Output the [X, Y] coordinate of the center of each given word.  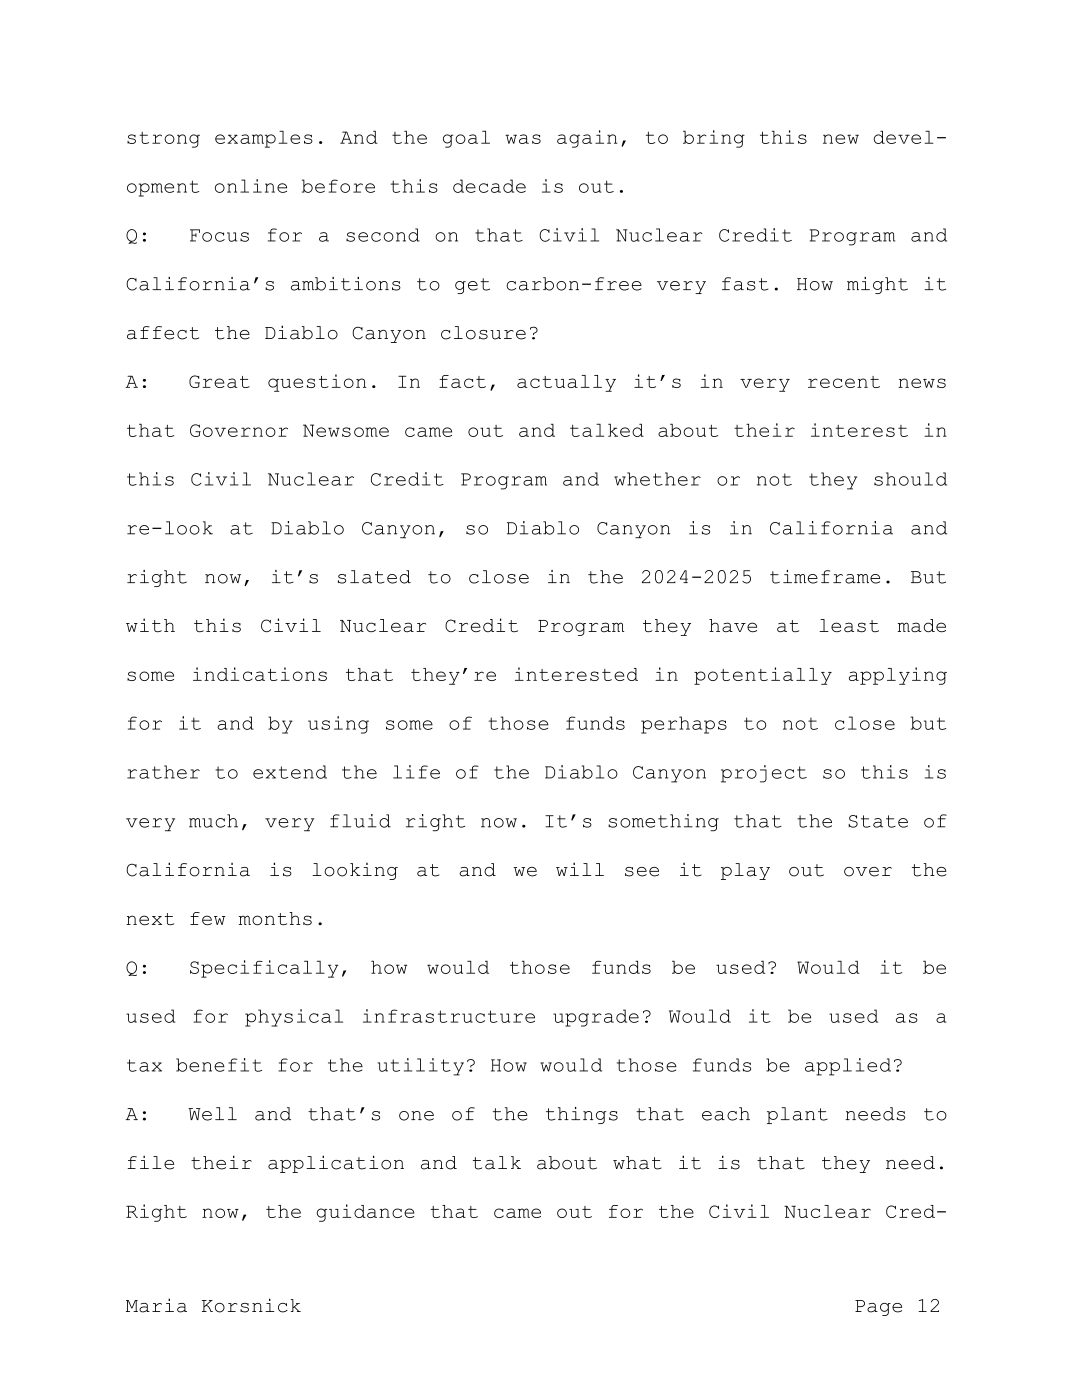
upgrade [596, 1018]
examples [264, 139]
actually [566, 383]
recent [844, 382]
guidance [366, 1213]
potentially [763, 676]
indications [260, 674]
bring [714, 139]
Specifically [264, 969]
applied [848, 1067]
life [416, 772]
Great [219, 381]
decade [489, 186]
